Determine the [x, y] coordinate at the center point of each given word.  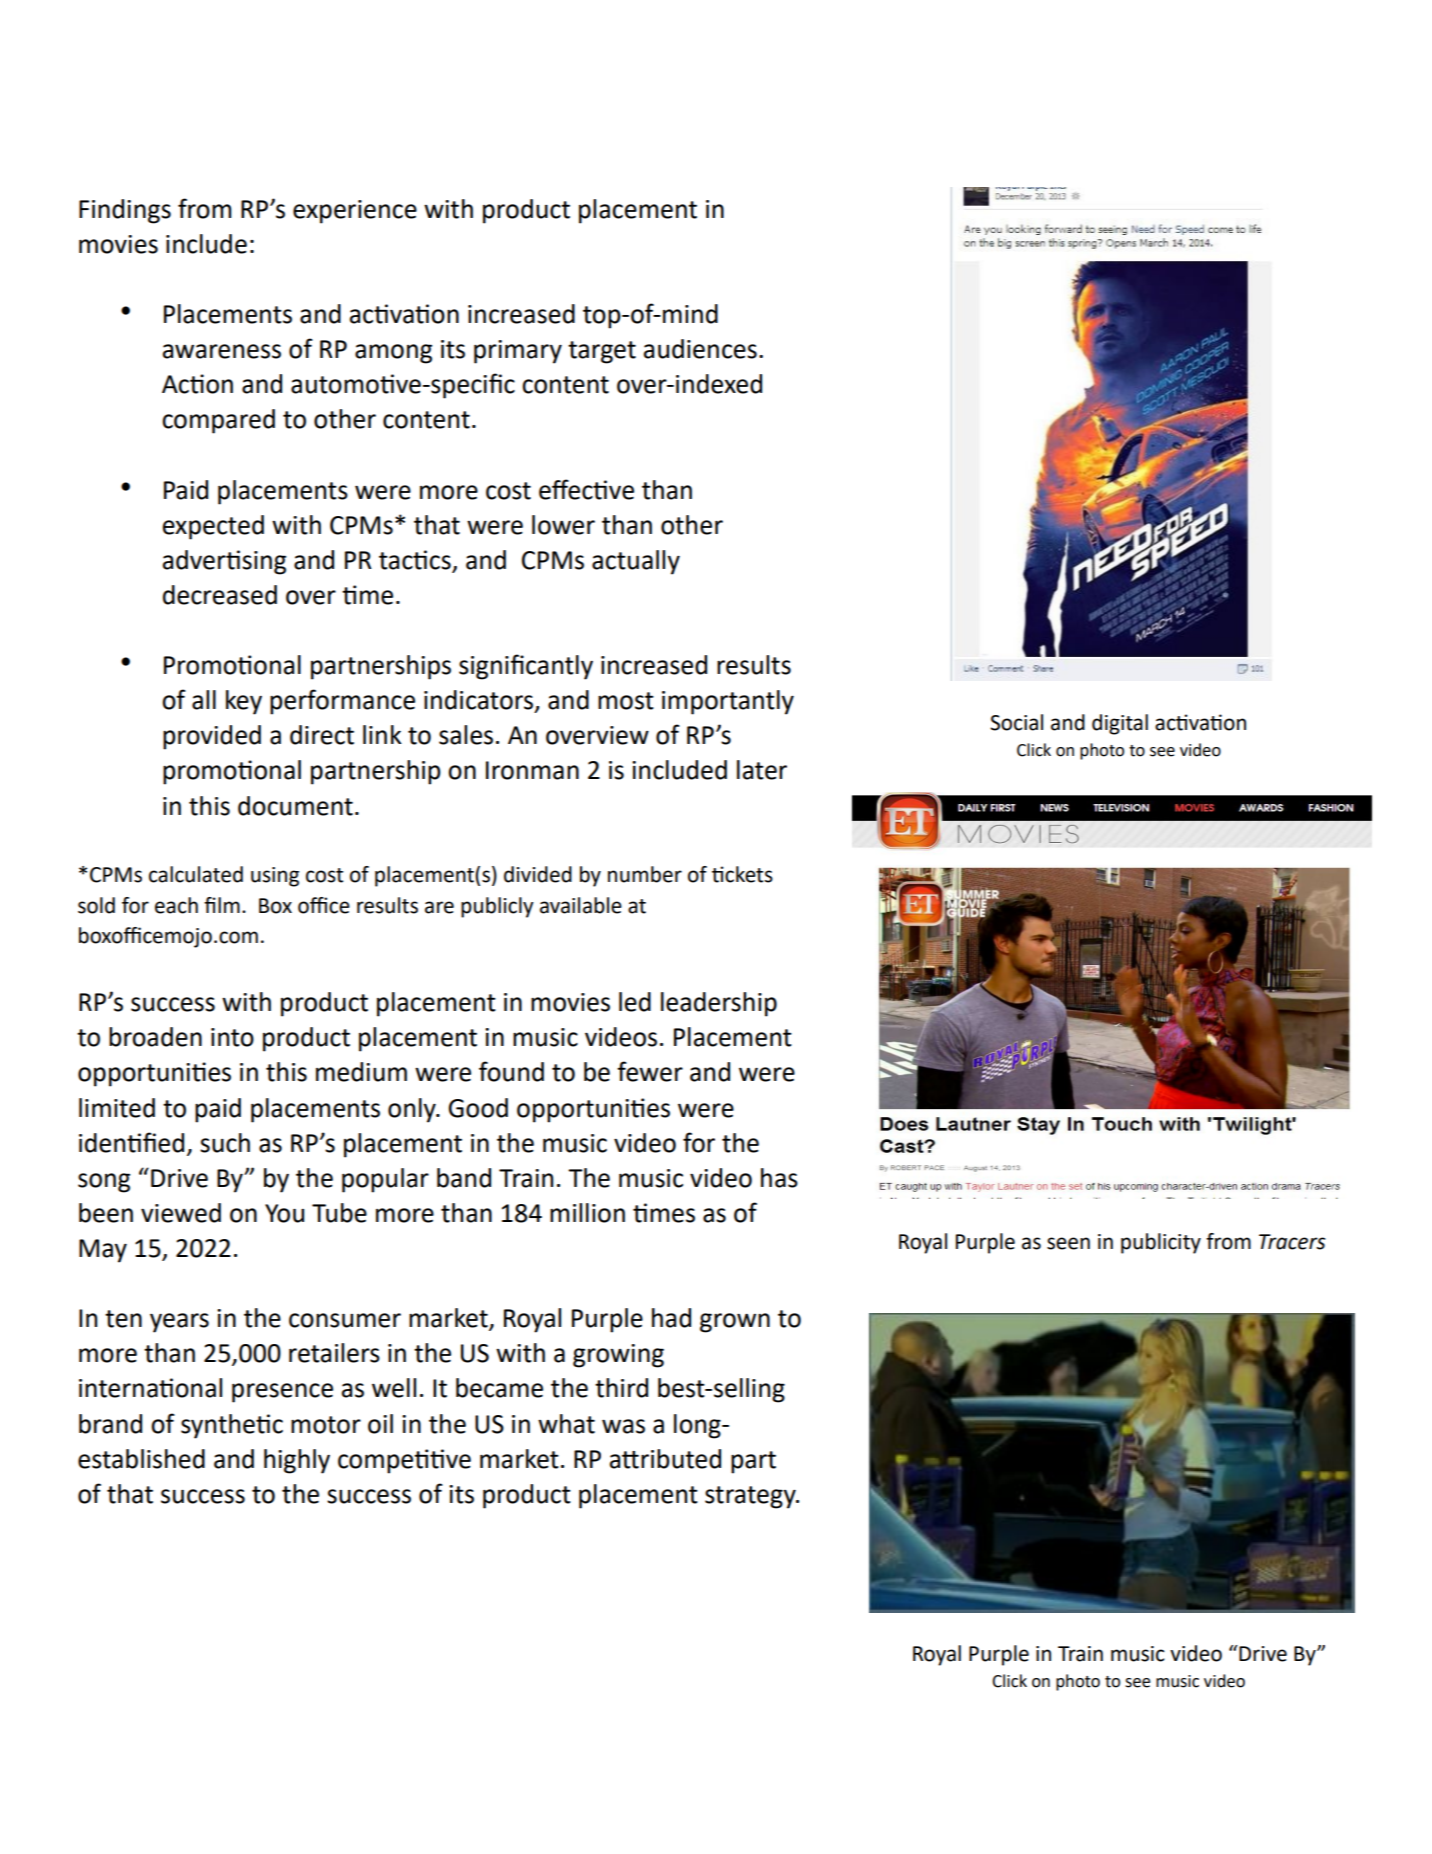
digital [1120, 724]
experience [355, 212]
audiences [700, 349]
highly [297, 1461]
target [602, 352]
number [645, 874]
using [275, 877]
